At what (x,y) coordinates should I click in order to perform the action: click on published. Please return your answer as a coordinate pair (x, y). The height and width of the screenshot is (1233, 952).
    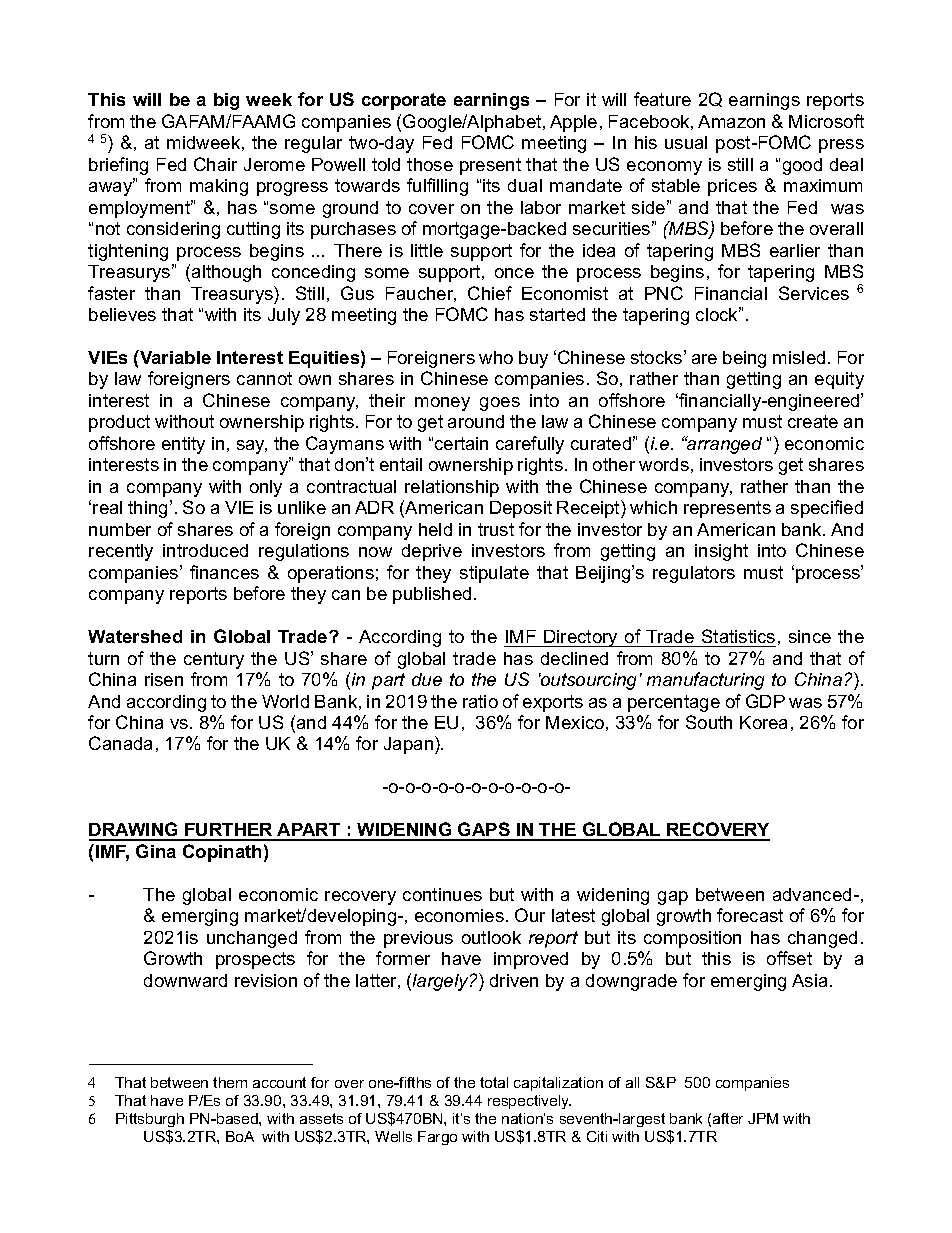
    Looking at the image, I should click on (432, 595).
